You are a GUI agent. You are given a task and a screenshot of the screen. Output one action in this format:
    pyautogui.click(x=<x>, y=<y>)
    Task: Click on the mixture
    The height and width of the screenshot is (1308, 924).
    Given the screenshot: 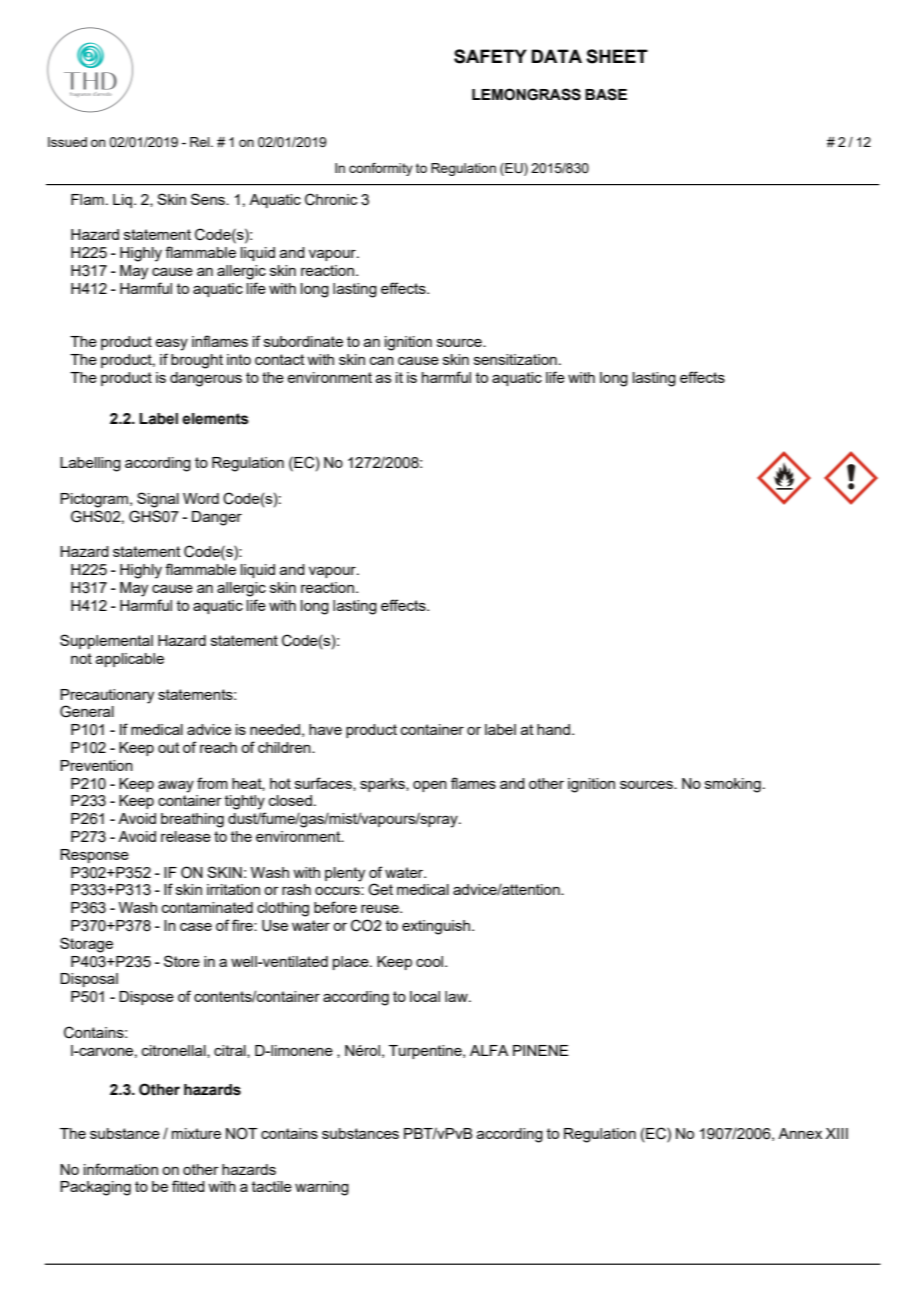 What is the action you would take?
    pyautogui.click(x=196, y=1133)
